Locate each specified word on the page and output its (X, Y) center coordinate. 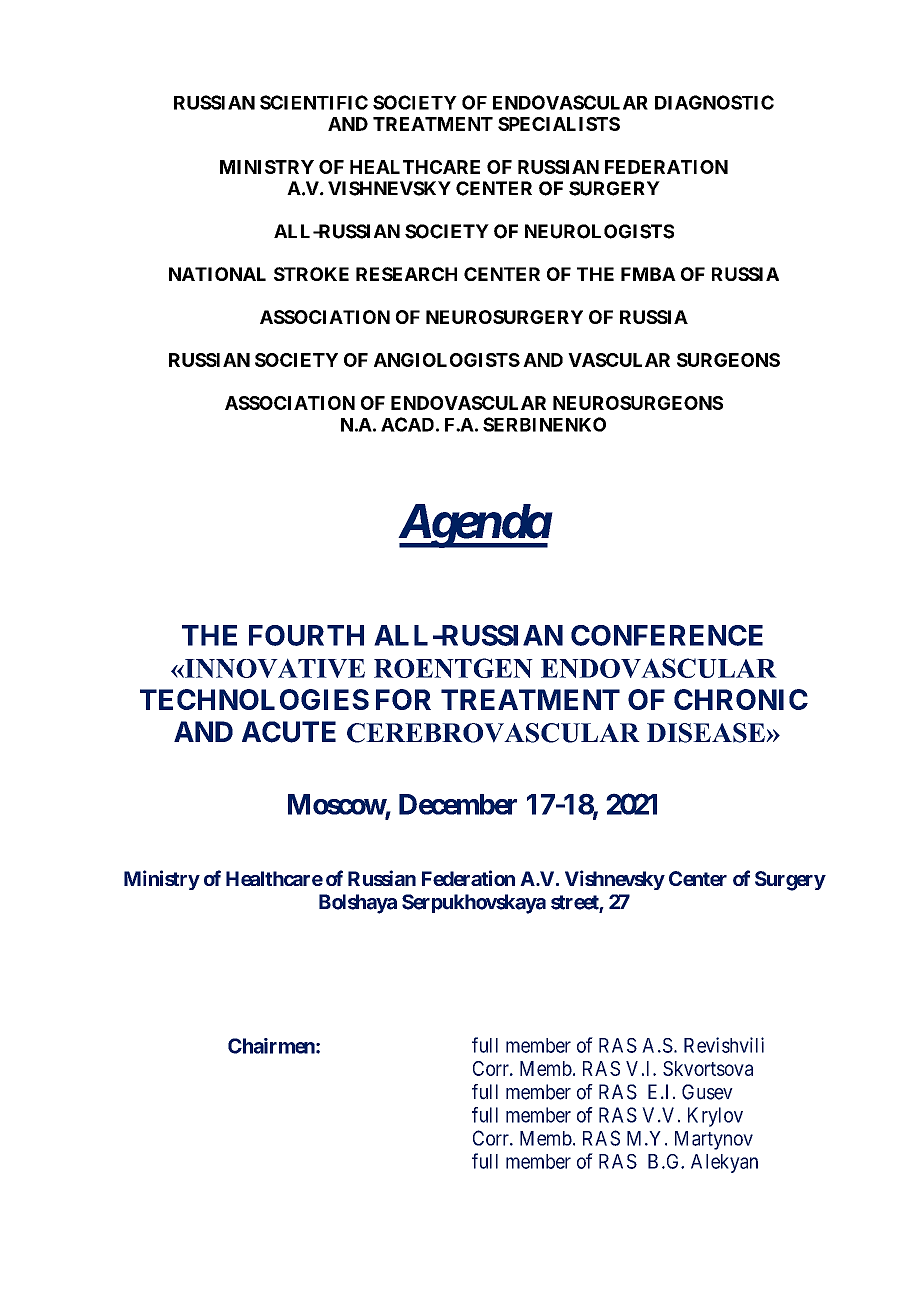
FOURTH (306, 635)
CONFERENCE (667, 635)
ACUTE (289, 732)
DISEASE (707, 733)
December (458, 804)
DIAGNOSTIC (714, 102)
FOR (403, 699)
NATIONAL (217, 274)
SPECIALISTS (559, 124)
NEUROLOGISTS (599, 231)
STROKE (311, 274)
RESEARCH (406, 274)
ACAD (407, 424)
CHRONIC (741, 699)
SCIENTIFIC (314, 102)
